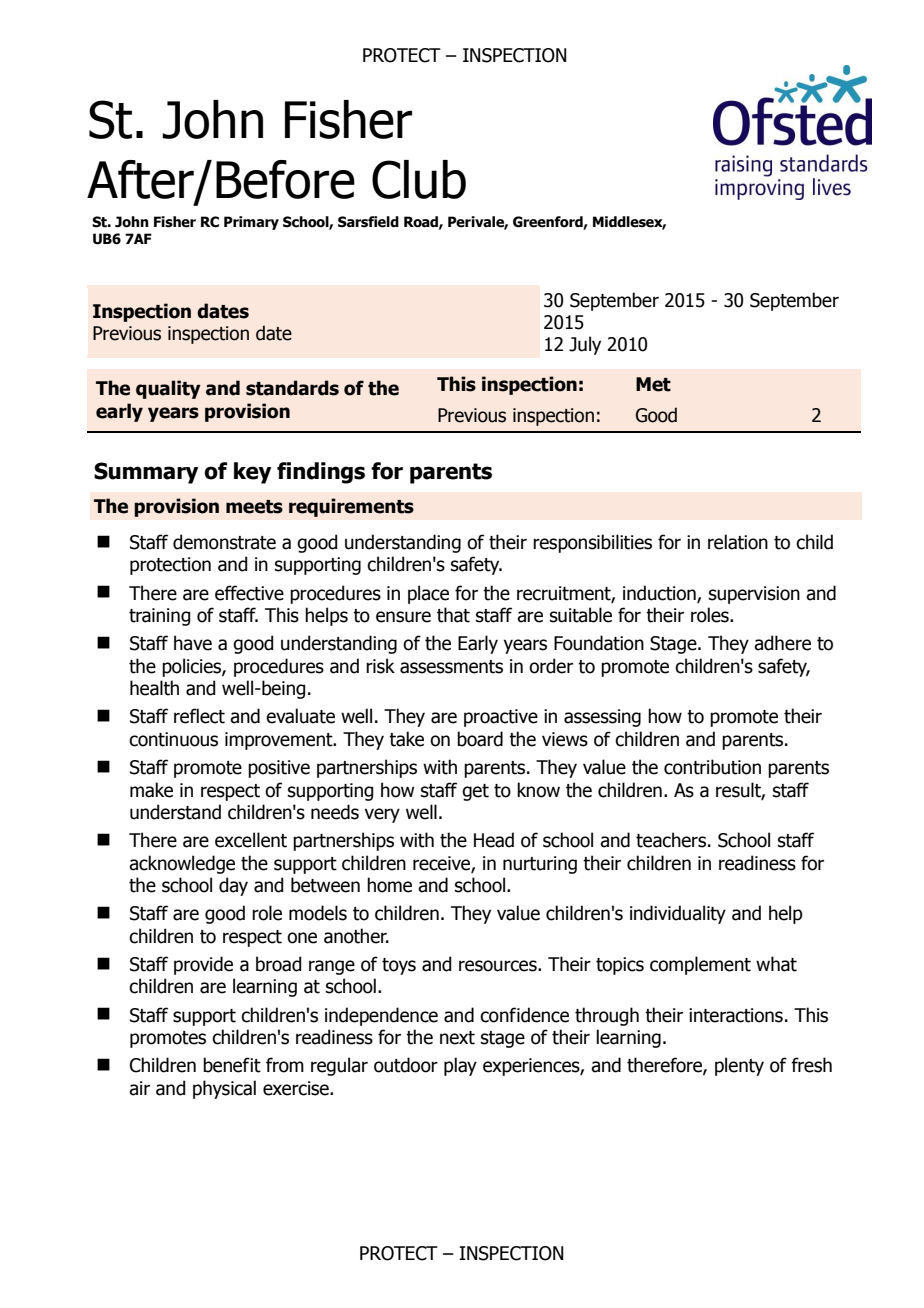  I want to click on Club, so click(419, 179).
